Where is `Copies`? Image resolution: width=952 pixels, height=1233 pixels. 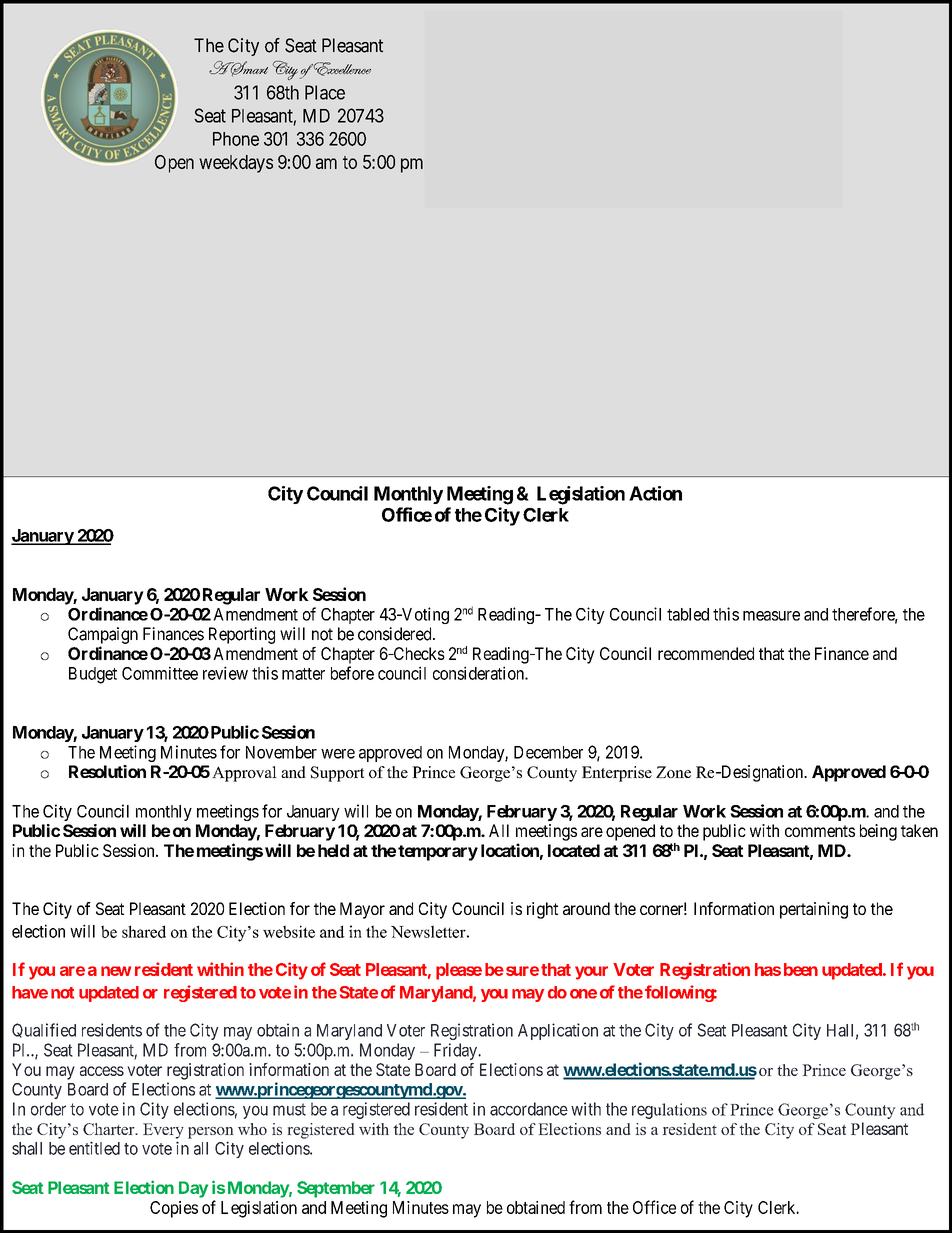 Copies is located at coordinates (174, 1209).
